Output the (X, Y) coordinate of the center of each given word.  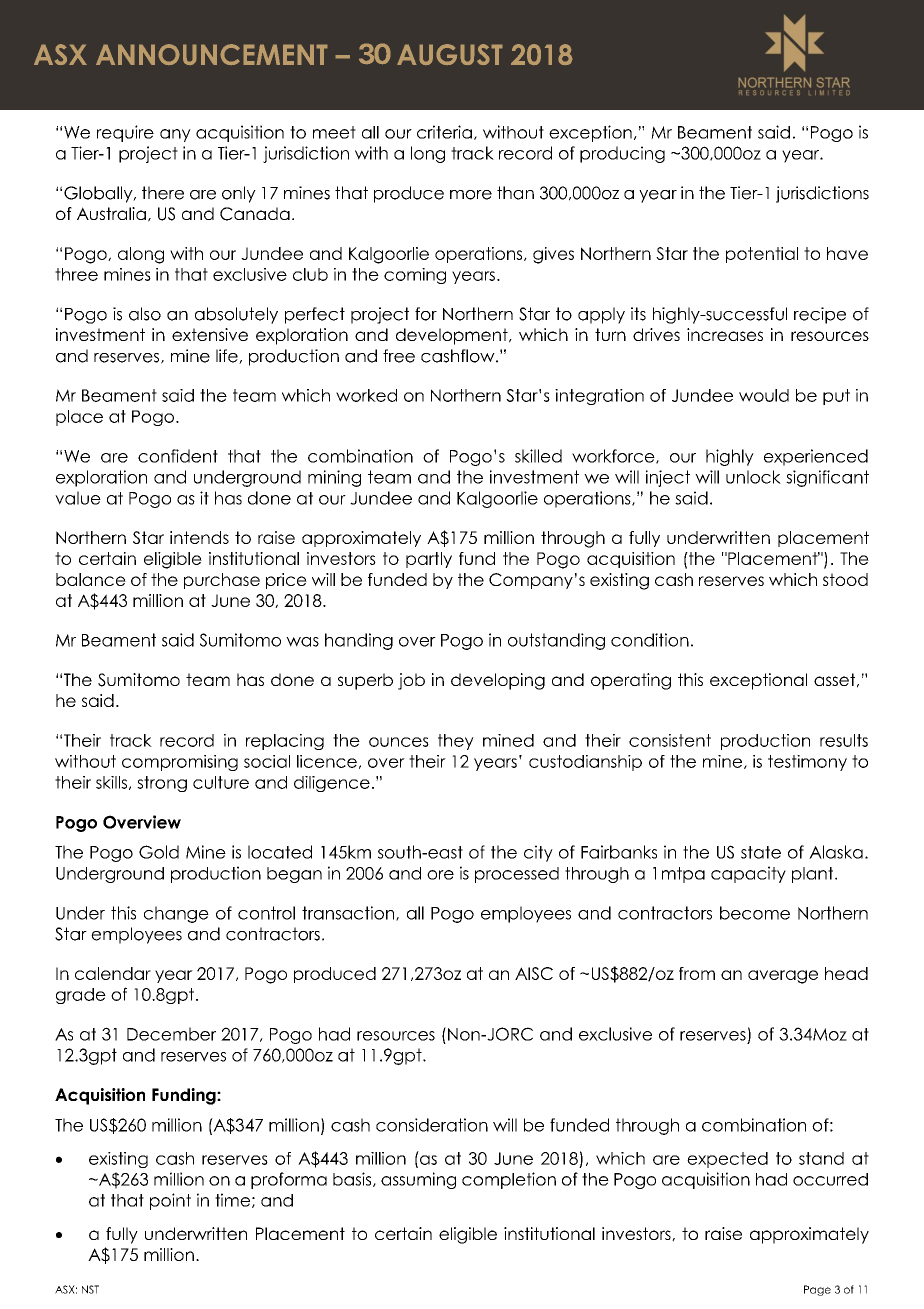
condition (650, 640)
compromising (180, 763)
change (176, 914)
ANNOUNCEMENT (212, 54)
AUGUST (450, 54)
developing (498, 681)
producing (622, 154)
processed (517, 875)
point (170, 1201)
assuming (418, 1180)
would (764, 395)
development (453, 336)
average (783, 977)
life (228, 356)
